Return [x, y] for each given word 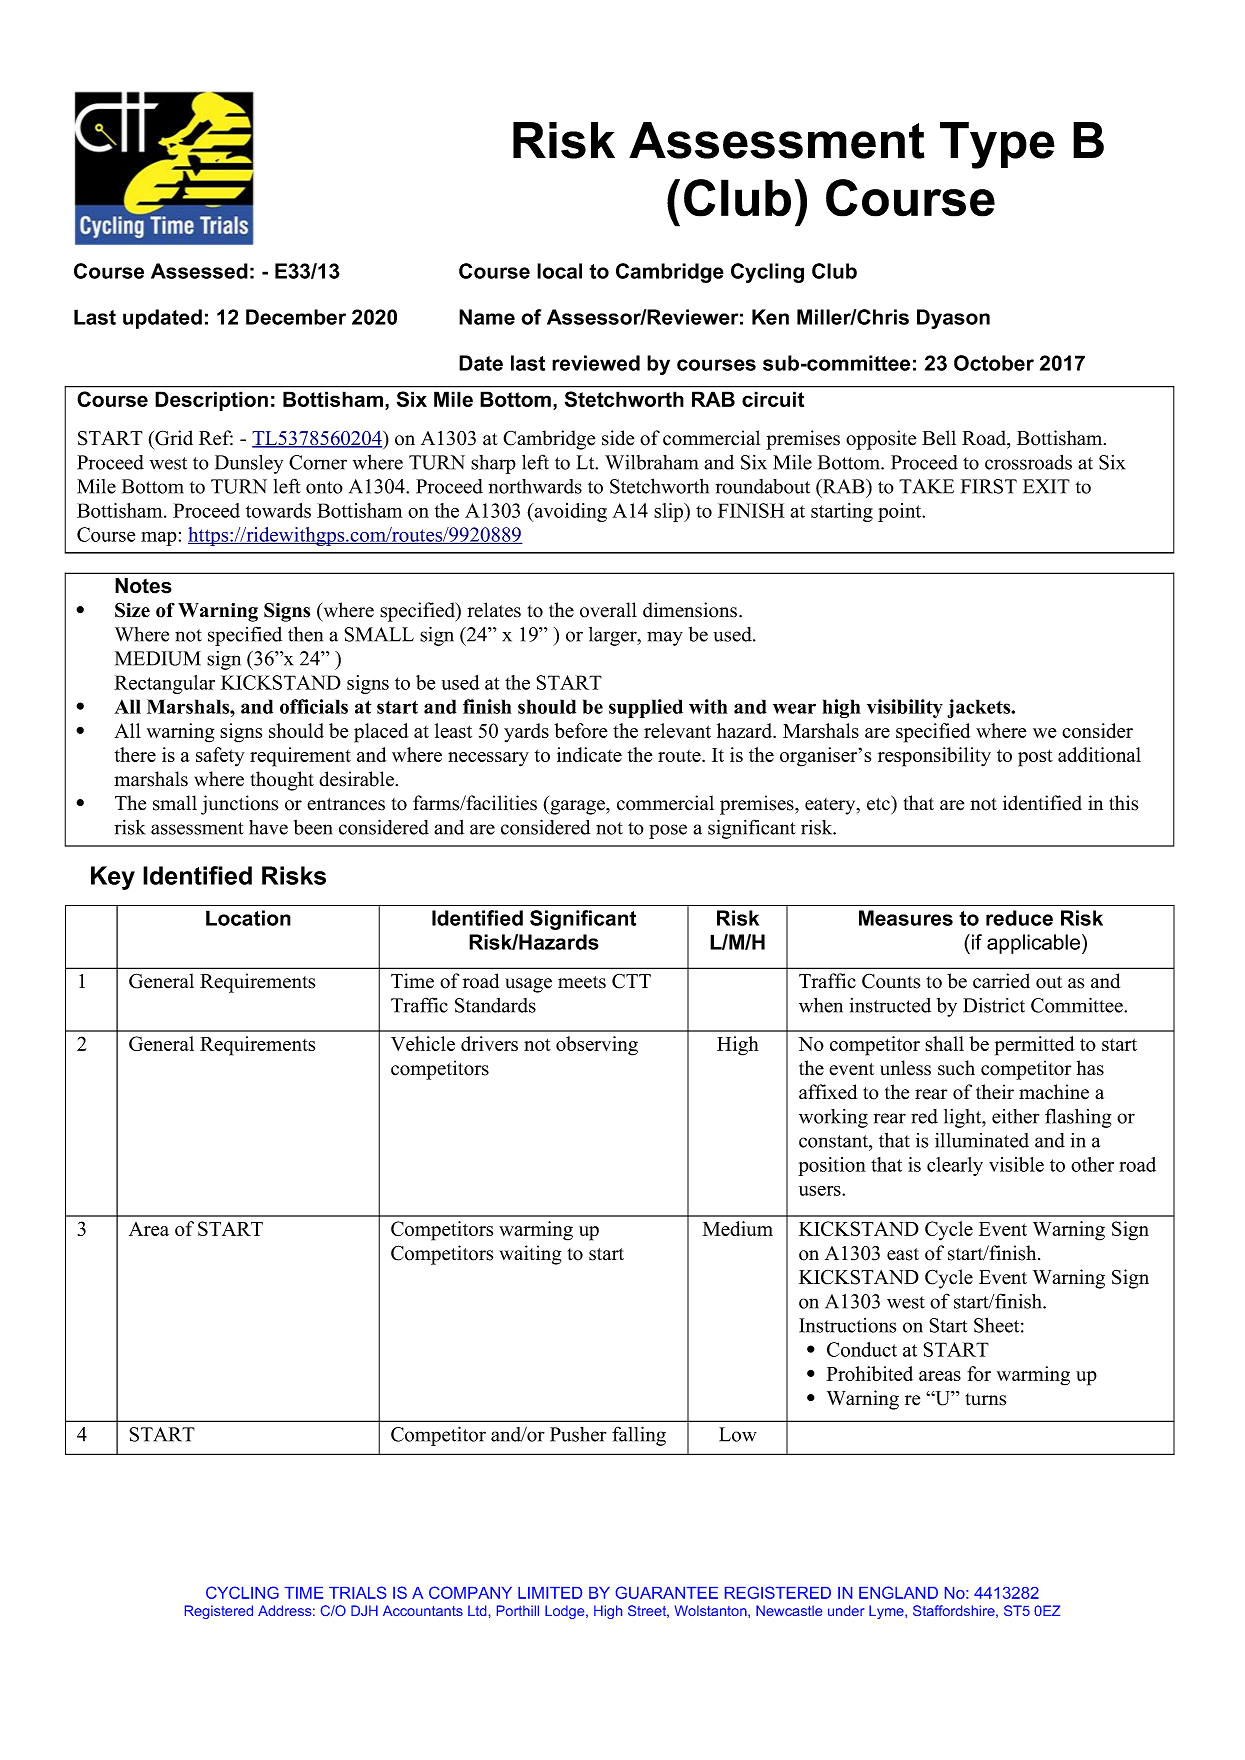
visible [1016, 1164]
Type [997, 145]
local [559, 271]
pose [668, 831]
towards [278, 510]
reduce [1019, 918]
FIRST [989, 486]
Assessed [199, 271]
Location [248, 918]
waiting [531, 1255]
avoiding [569, 512]
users [821, 1191]
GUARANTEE [667, 1592]
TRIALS [357, 1592]
